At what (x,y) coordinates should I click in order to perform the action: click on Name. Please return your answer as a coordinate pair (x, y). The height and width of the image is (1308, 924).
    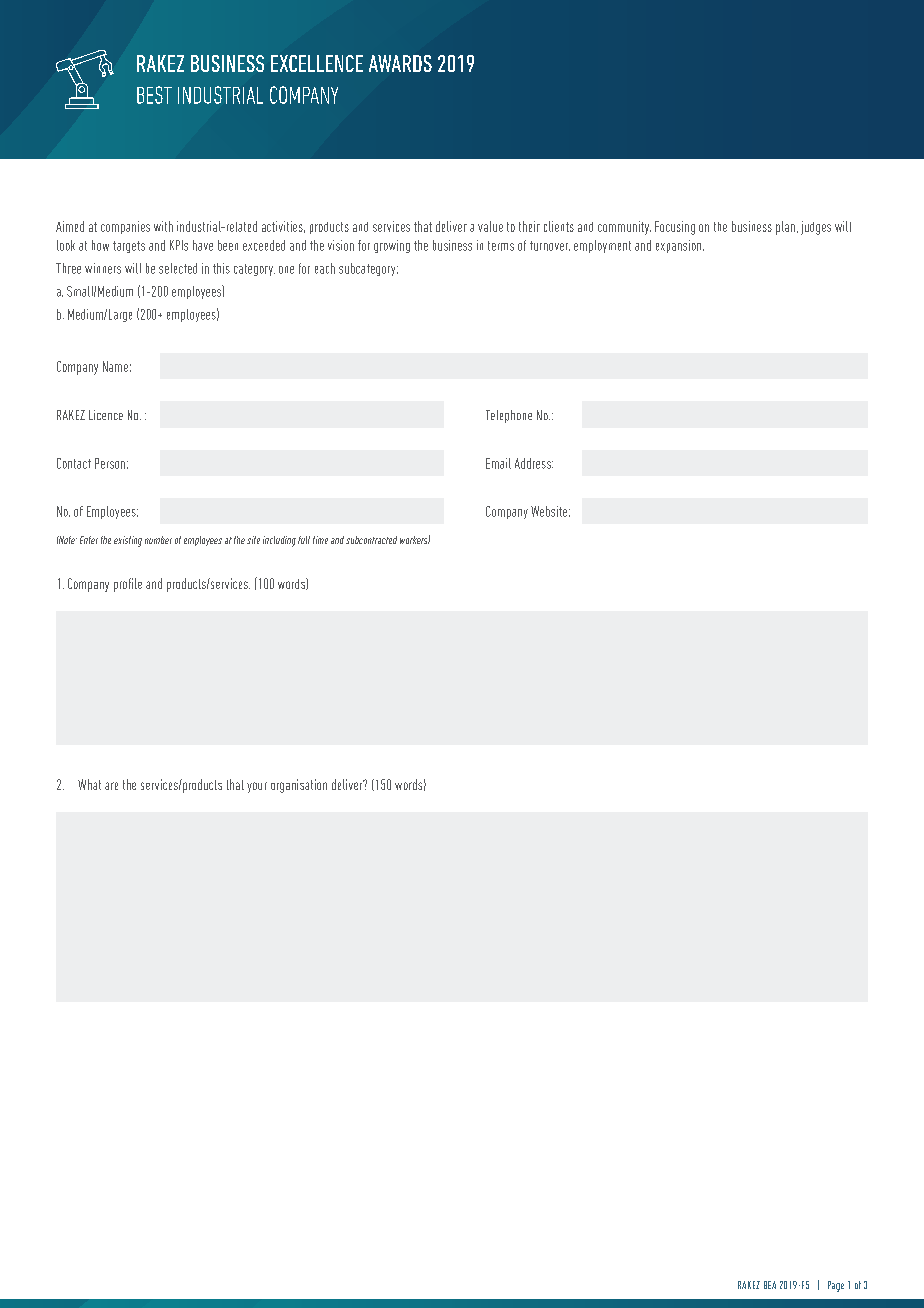
    Looking at the image, I should click on (115, 366).
